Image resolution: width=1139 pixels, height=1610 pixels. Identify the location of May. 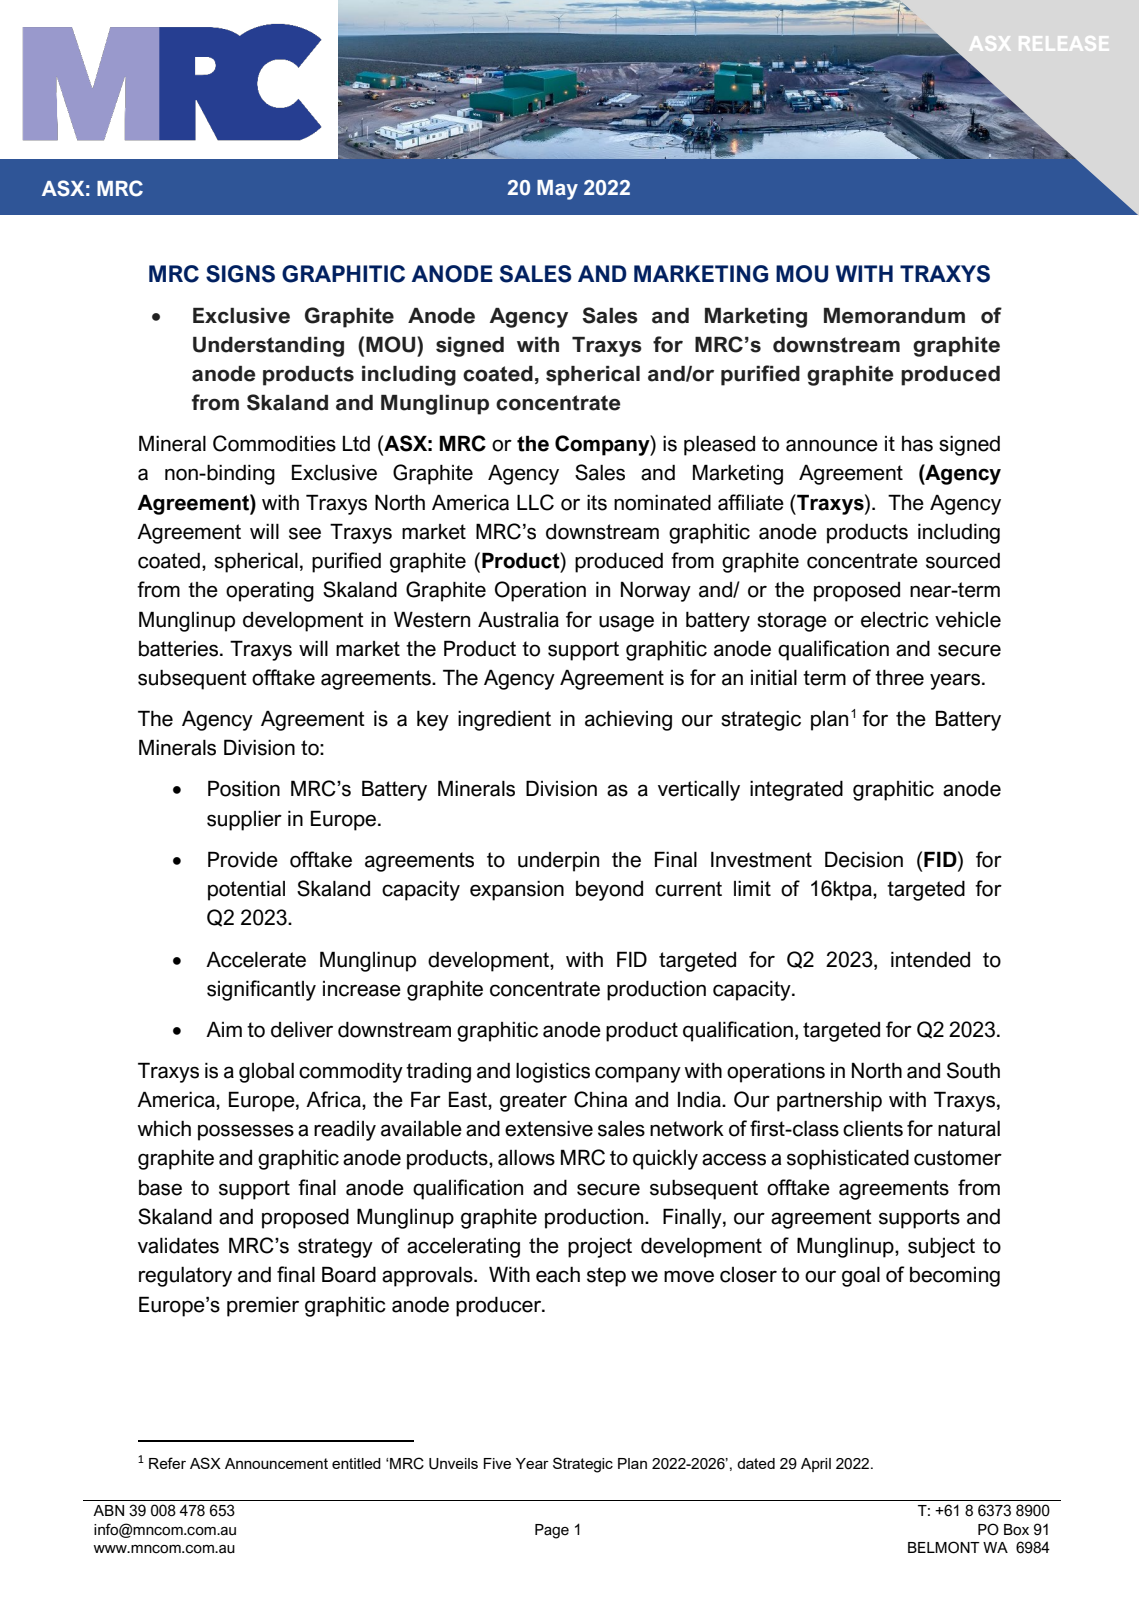
(557, 190).
